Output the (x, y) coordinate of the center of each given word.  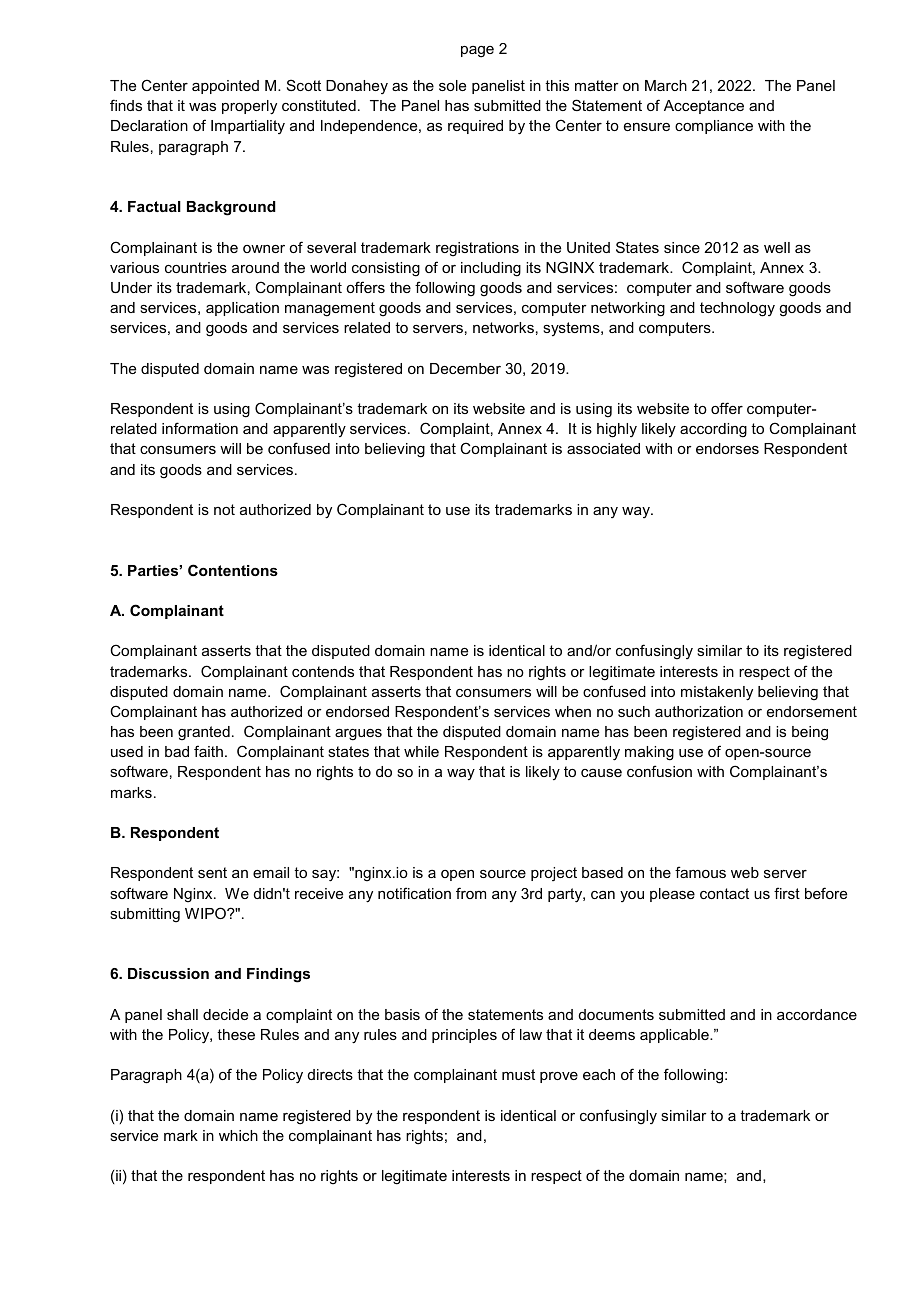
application (242, 309)
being (810, 733)
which (238, 1135)
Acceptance (704, 107)
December (465, 368)
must (518, 1074)
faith (208, 751)
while (421, 751)
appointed (225, 87)
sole (452, 85)
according (713, 430)
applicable (675, 1036)
